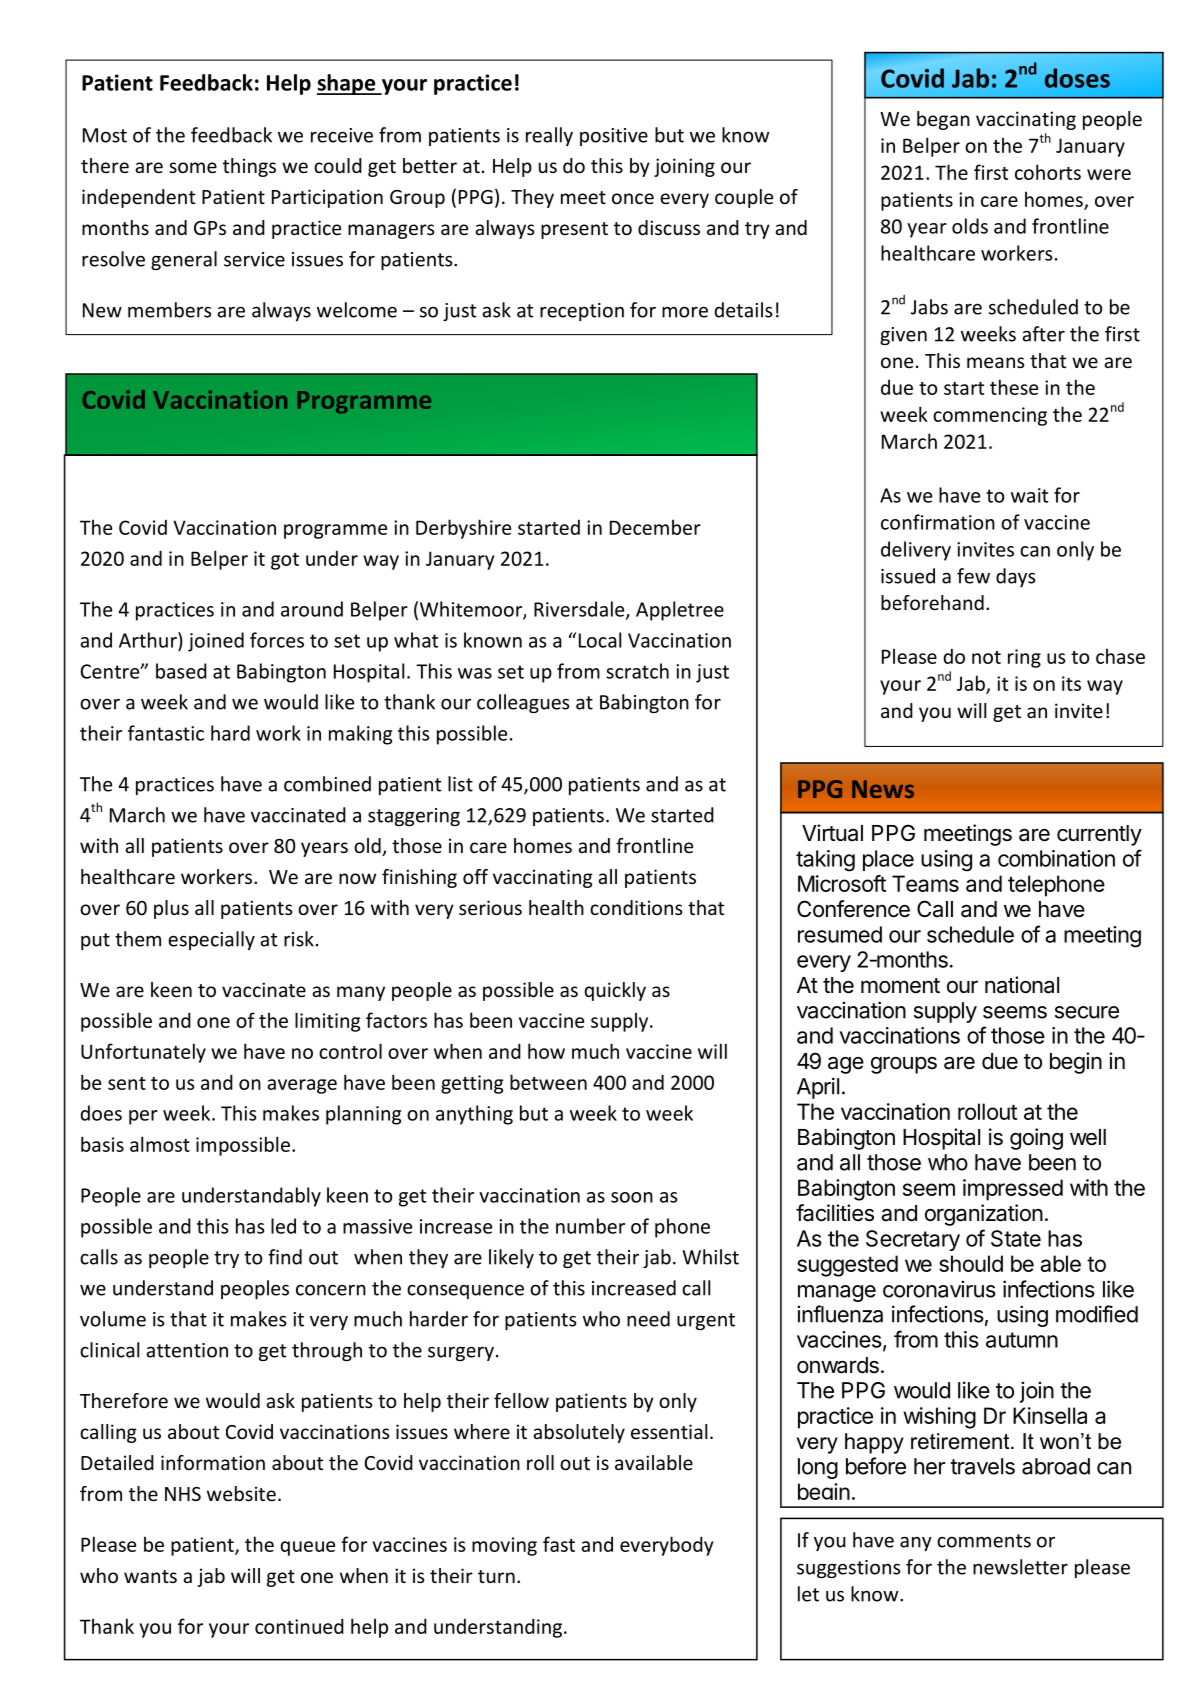  I want to click on some, so click(193, 167).
